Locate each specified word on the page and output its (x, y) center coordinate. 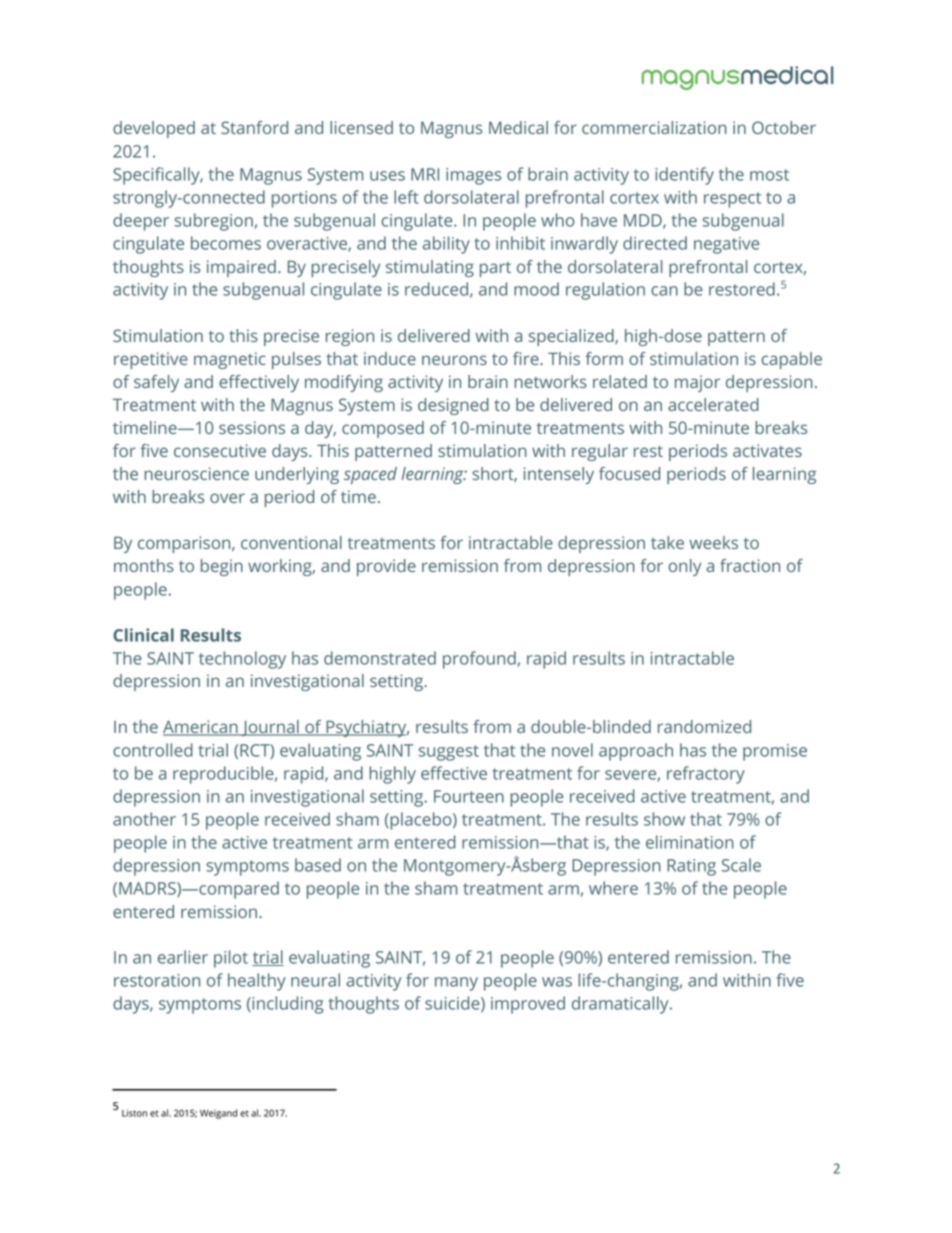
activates (767, 450)
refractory (706, 775)
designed (453, 406)
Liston (134, 1113)
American (201, 728)
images (473, 176)
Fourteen (469, 796)
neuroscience (196, 473)
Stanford (254, 127)
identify (684, 176)
